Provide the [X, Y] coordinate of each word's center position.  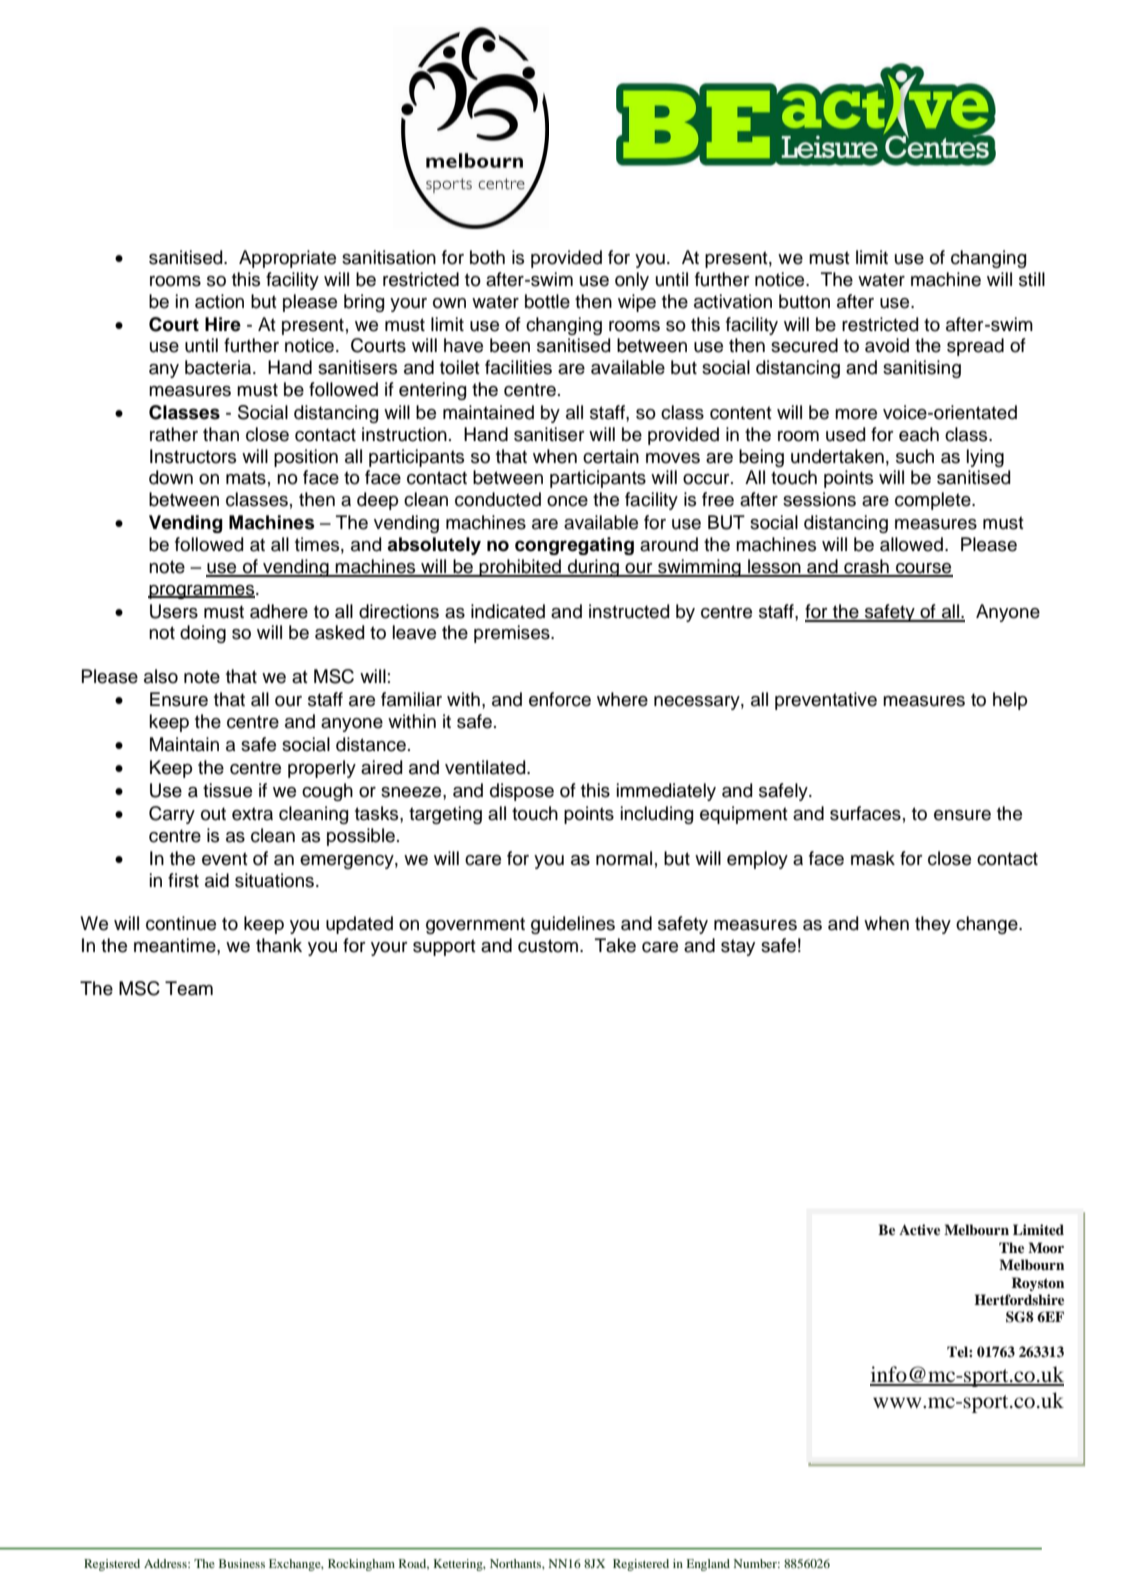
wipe [637, 303]
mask [873, 858]
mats [246, 478]
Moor [1046, 1247]
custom [548, 946]
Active [919, 1229]
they [933, 925]
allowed [911, 544]
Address [166, 1563]
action [219, 301]
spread [975, 347]
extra [252, 814]
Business [242, 1563]
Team [189, 988]
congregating [574, 546]
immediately [666, 792]
